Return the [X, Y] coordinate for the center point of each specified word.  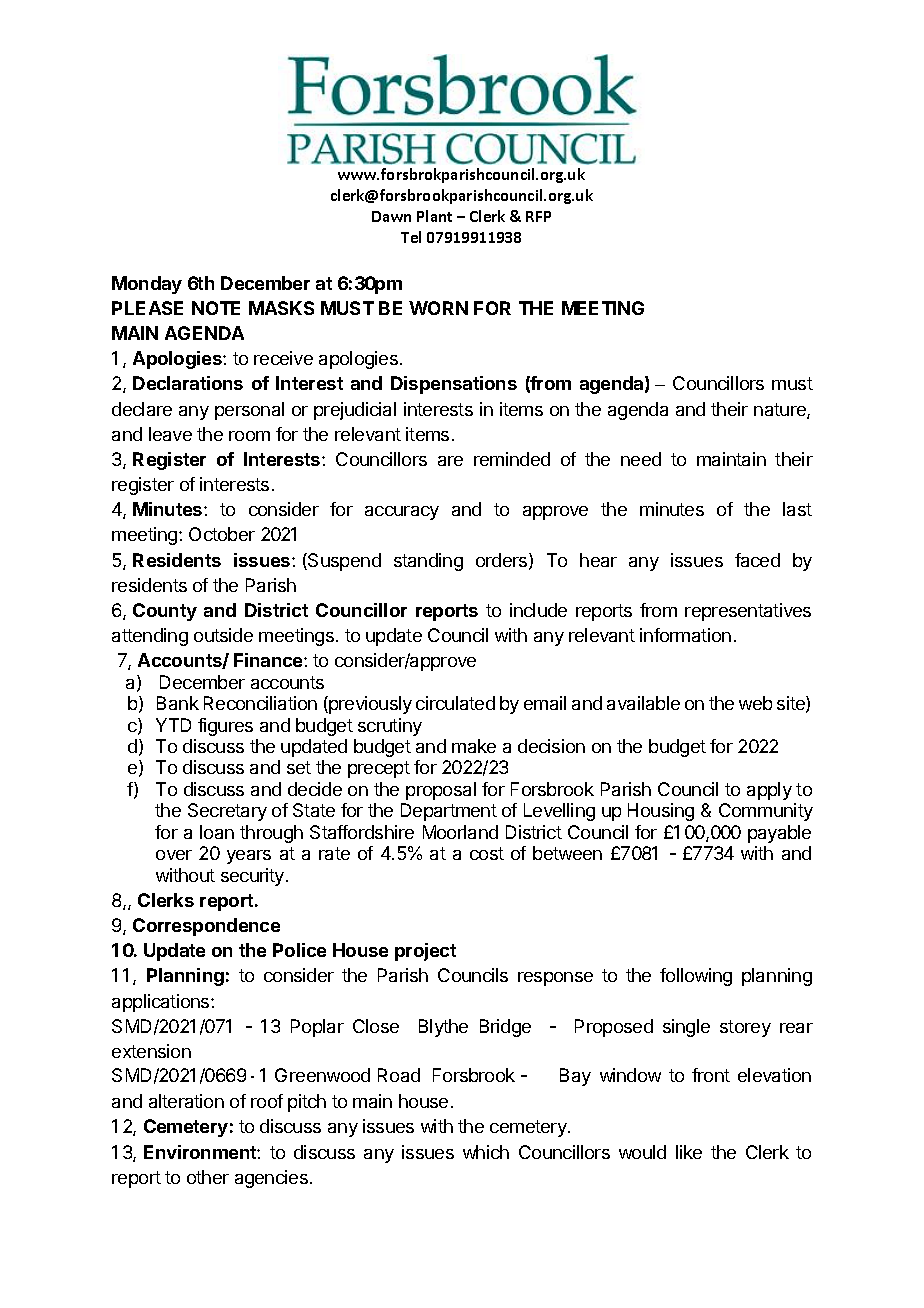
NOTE [216, 308]
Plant [434, 216]
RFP [538, 216]
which [486, 1152]
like [689, 1152]
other [208, 1177]
